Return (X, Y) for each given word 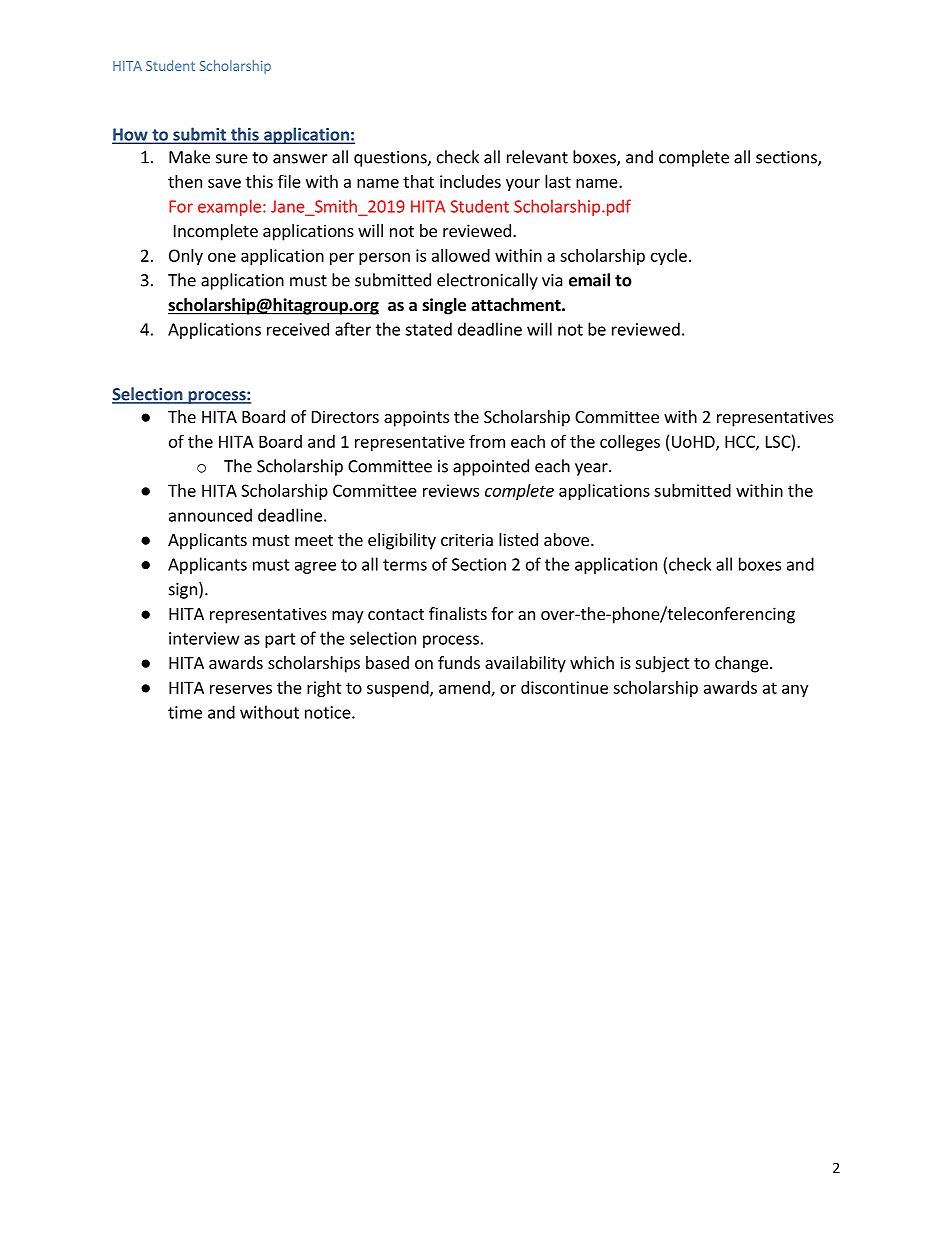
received (298, 329)
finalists (458, 613)
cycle (669, 257)
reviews (451, 490)
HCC (741, 442)
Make (189, 157)
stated (428, 329)
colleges (630, 443)
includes (470, 181)
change (741, 664)
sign (183, 591)
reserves (241, 689)
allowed (461, 255)
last (558, 181)
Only (186, 257)
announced (210, 515)
